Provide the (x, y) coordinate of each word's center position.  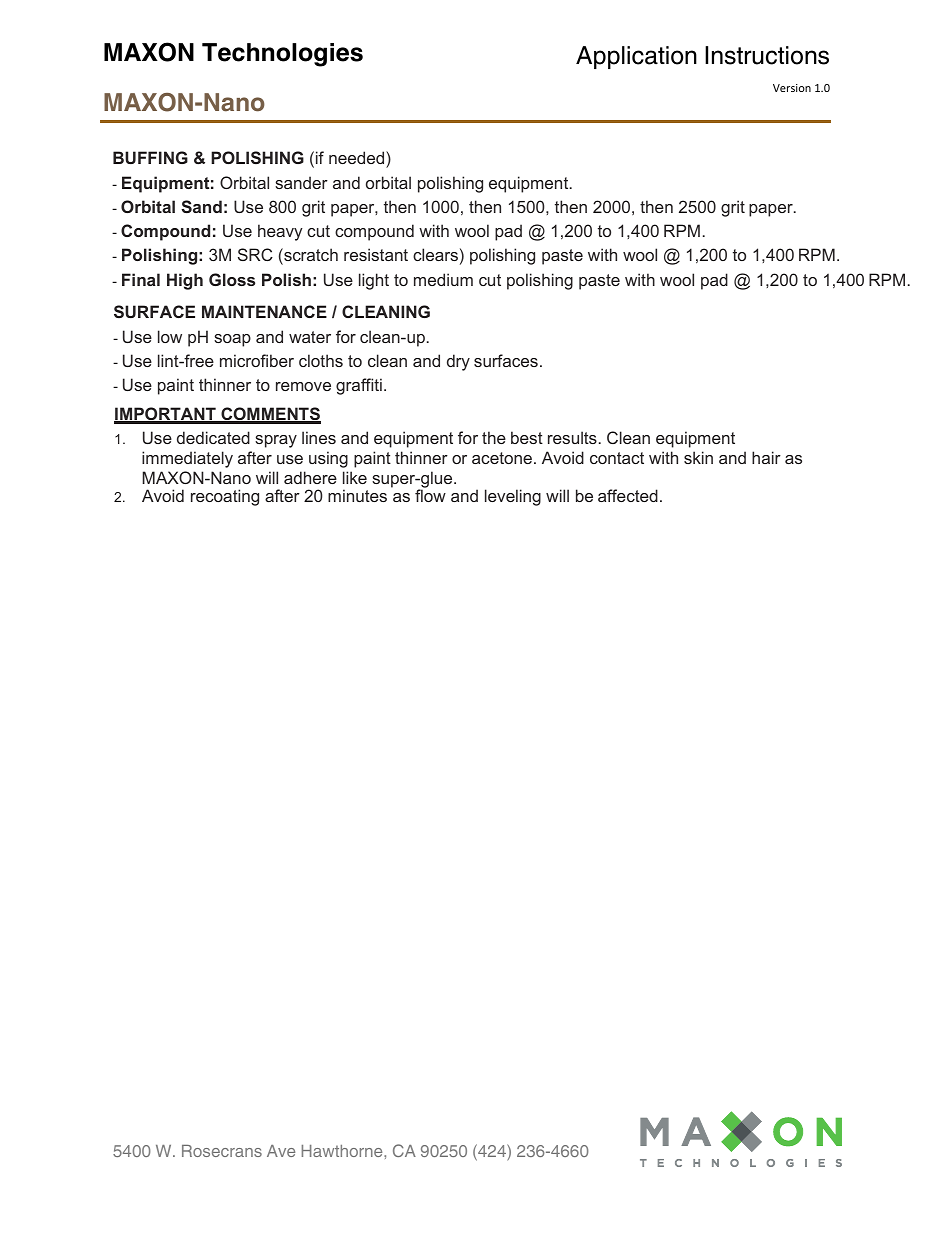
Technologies (282, 55)
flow (430, 495)
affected (628, 495)
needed (358, 159)
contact (617, 458)
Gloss (232, 279)
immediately (187, 459)
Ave (281, 1151)
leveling (513, 497)
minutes (357, 495)
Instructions (767, 55)
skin (698, 457)
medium (443, 279)
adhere (310, 477)
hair (766, 457)
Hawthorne (343, 1151)
